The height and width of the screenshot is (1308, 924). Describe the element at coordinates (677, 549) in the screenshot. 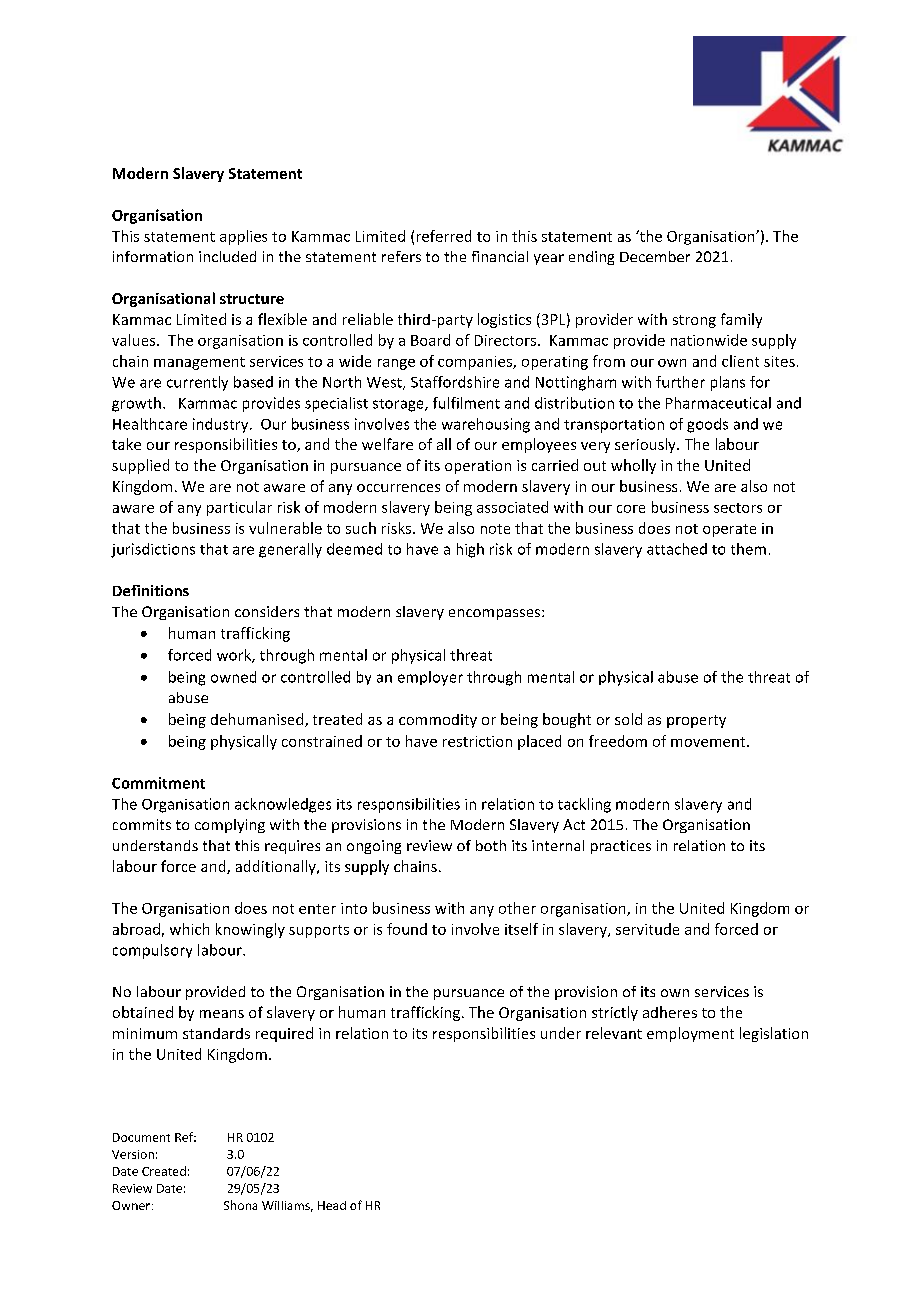

I see `attached` at that location.
